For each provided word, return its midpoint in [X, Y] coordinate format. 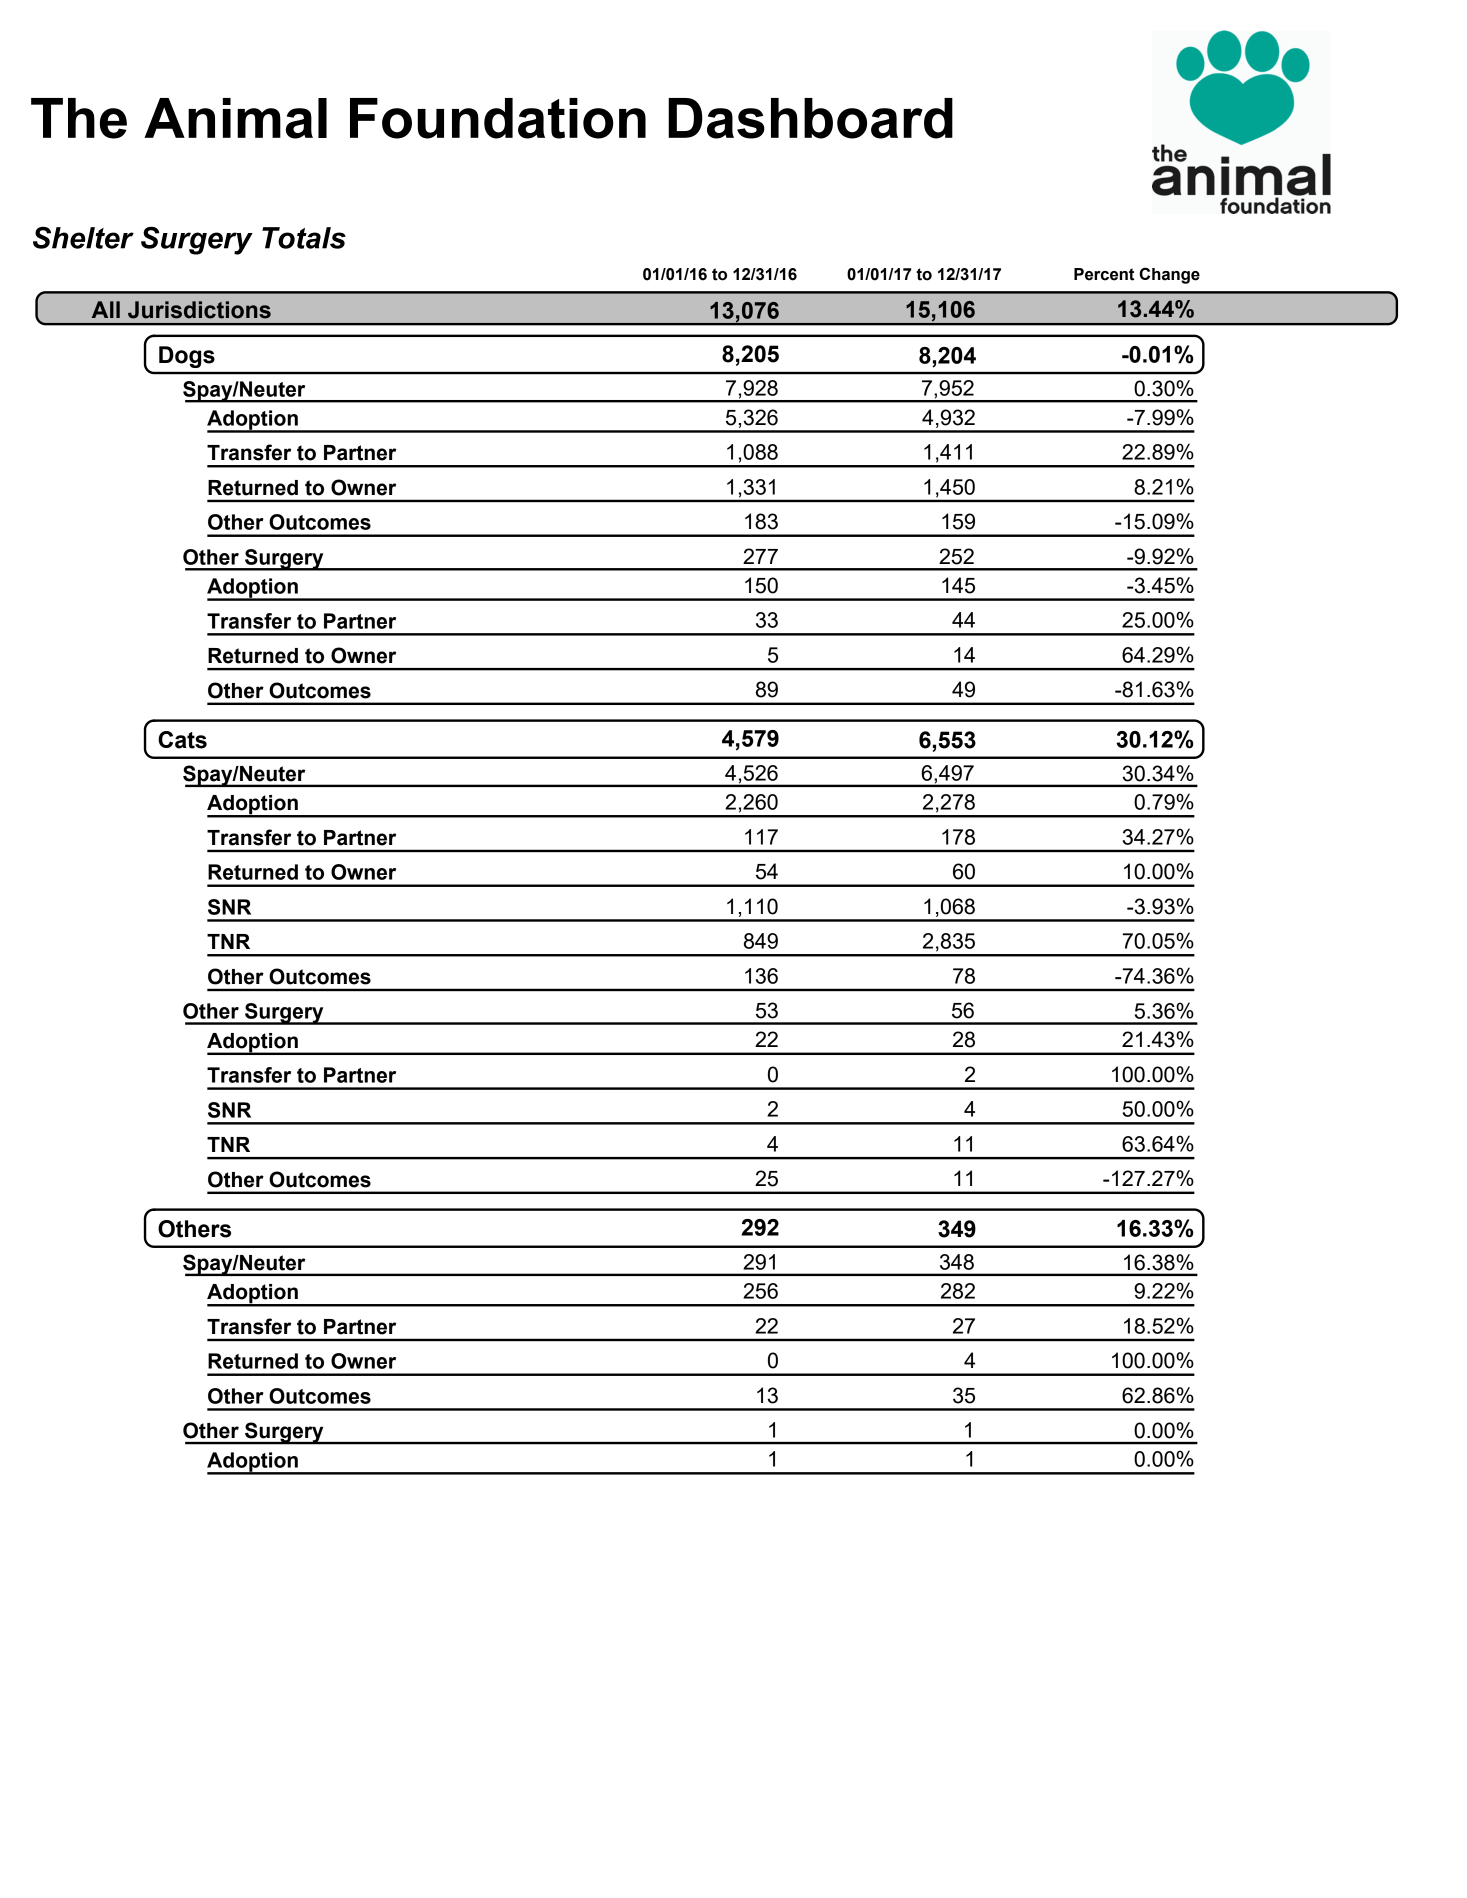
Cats [182, 740]
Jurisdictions [199, 310]
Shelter [83, 238]
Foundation [498, 118]
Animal [235, 118]
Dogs [187, 357]
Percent [1104, 274]
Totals [304, 238]
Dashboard [810, 118]
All [106, 309]
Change [1169, 275]
